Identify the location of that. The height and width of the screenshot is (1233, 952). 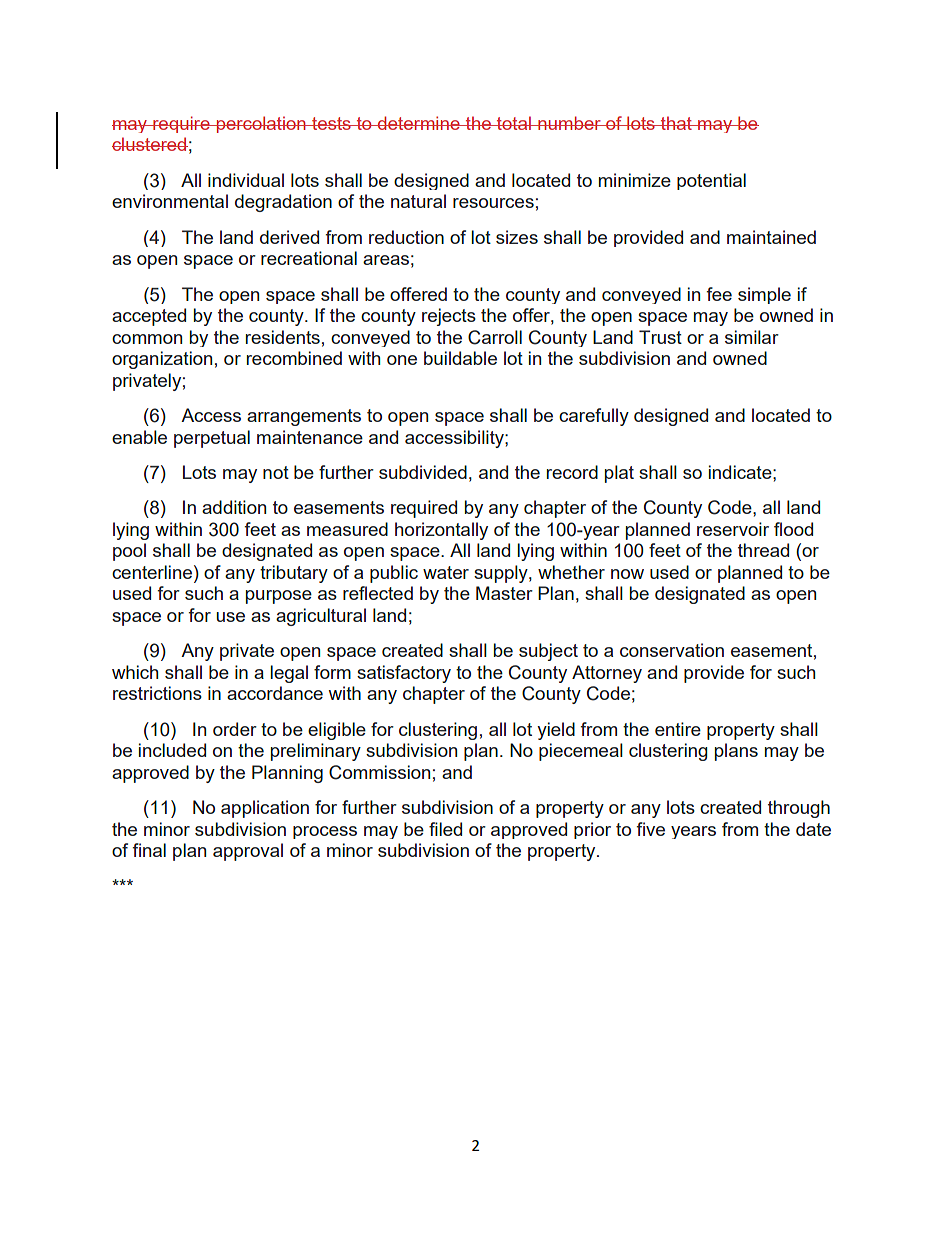
(676, 123).
